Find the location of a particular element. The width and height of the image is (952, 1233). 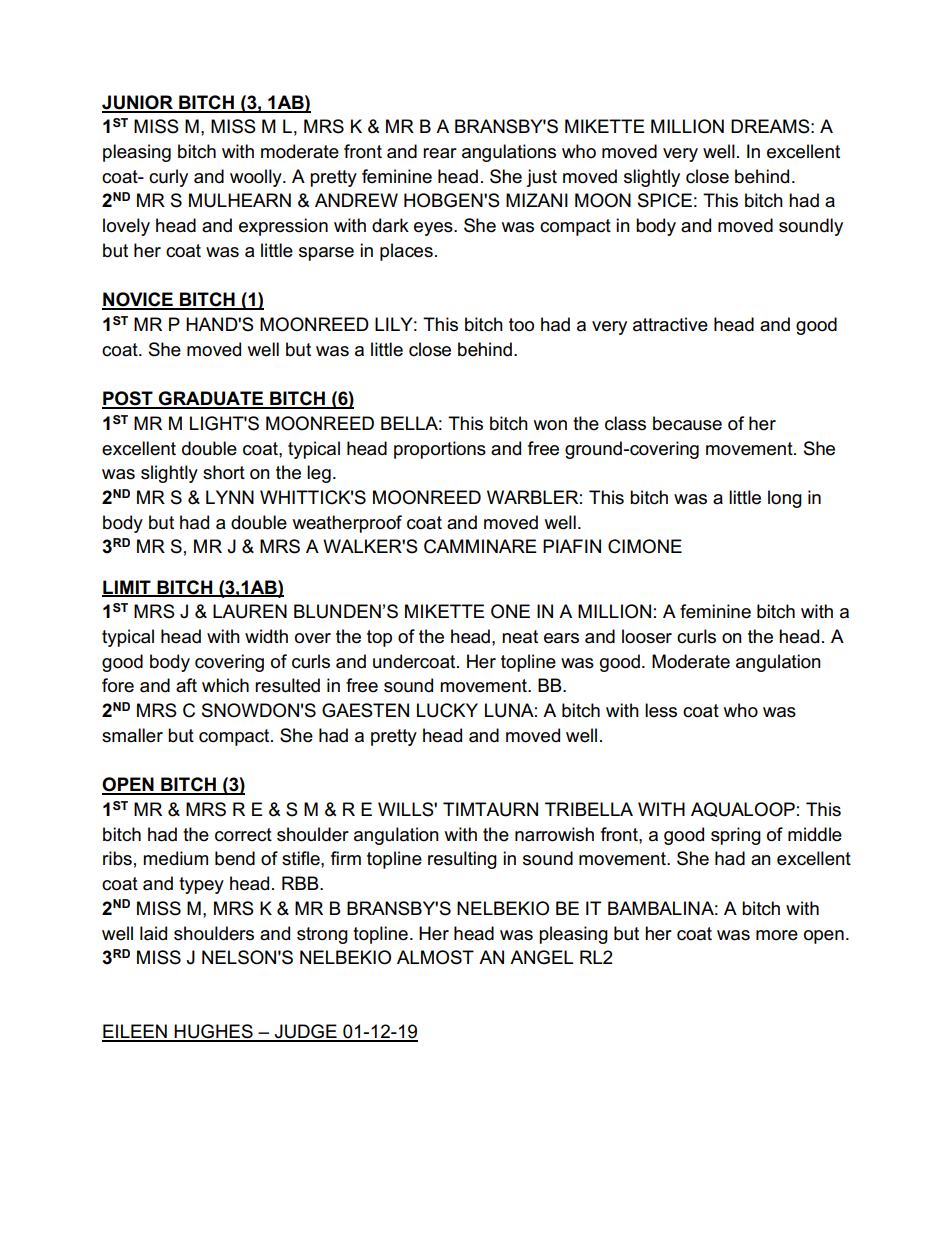

rear is located at coordinates (440, 153).
